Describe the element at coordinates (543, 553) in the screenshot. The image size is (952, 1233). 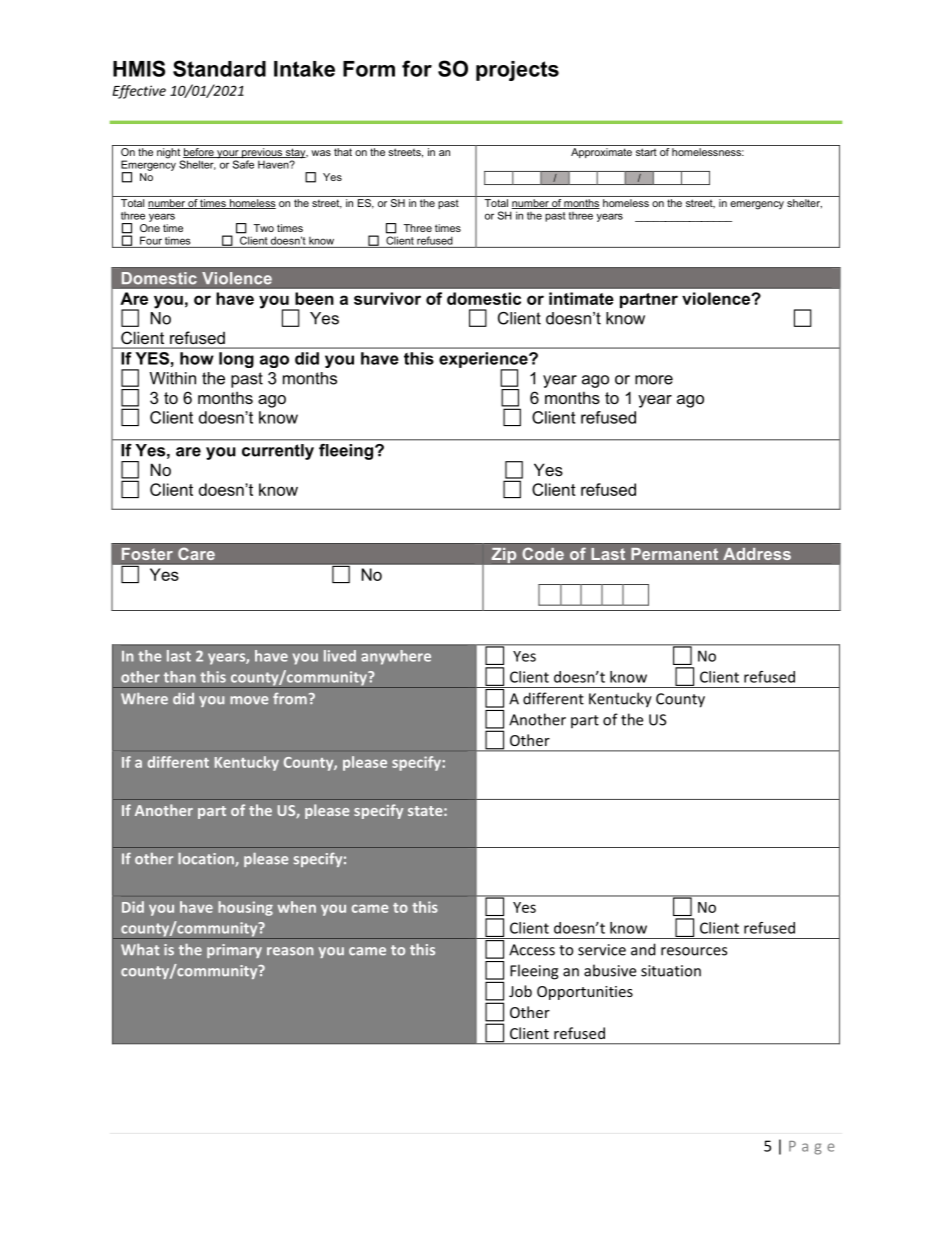
I see `Code` at that location.
